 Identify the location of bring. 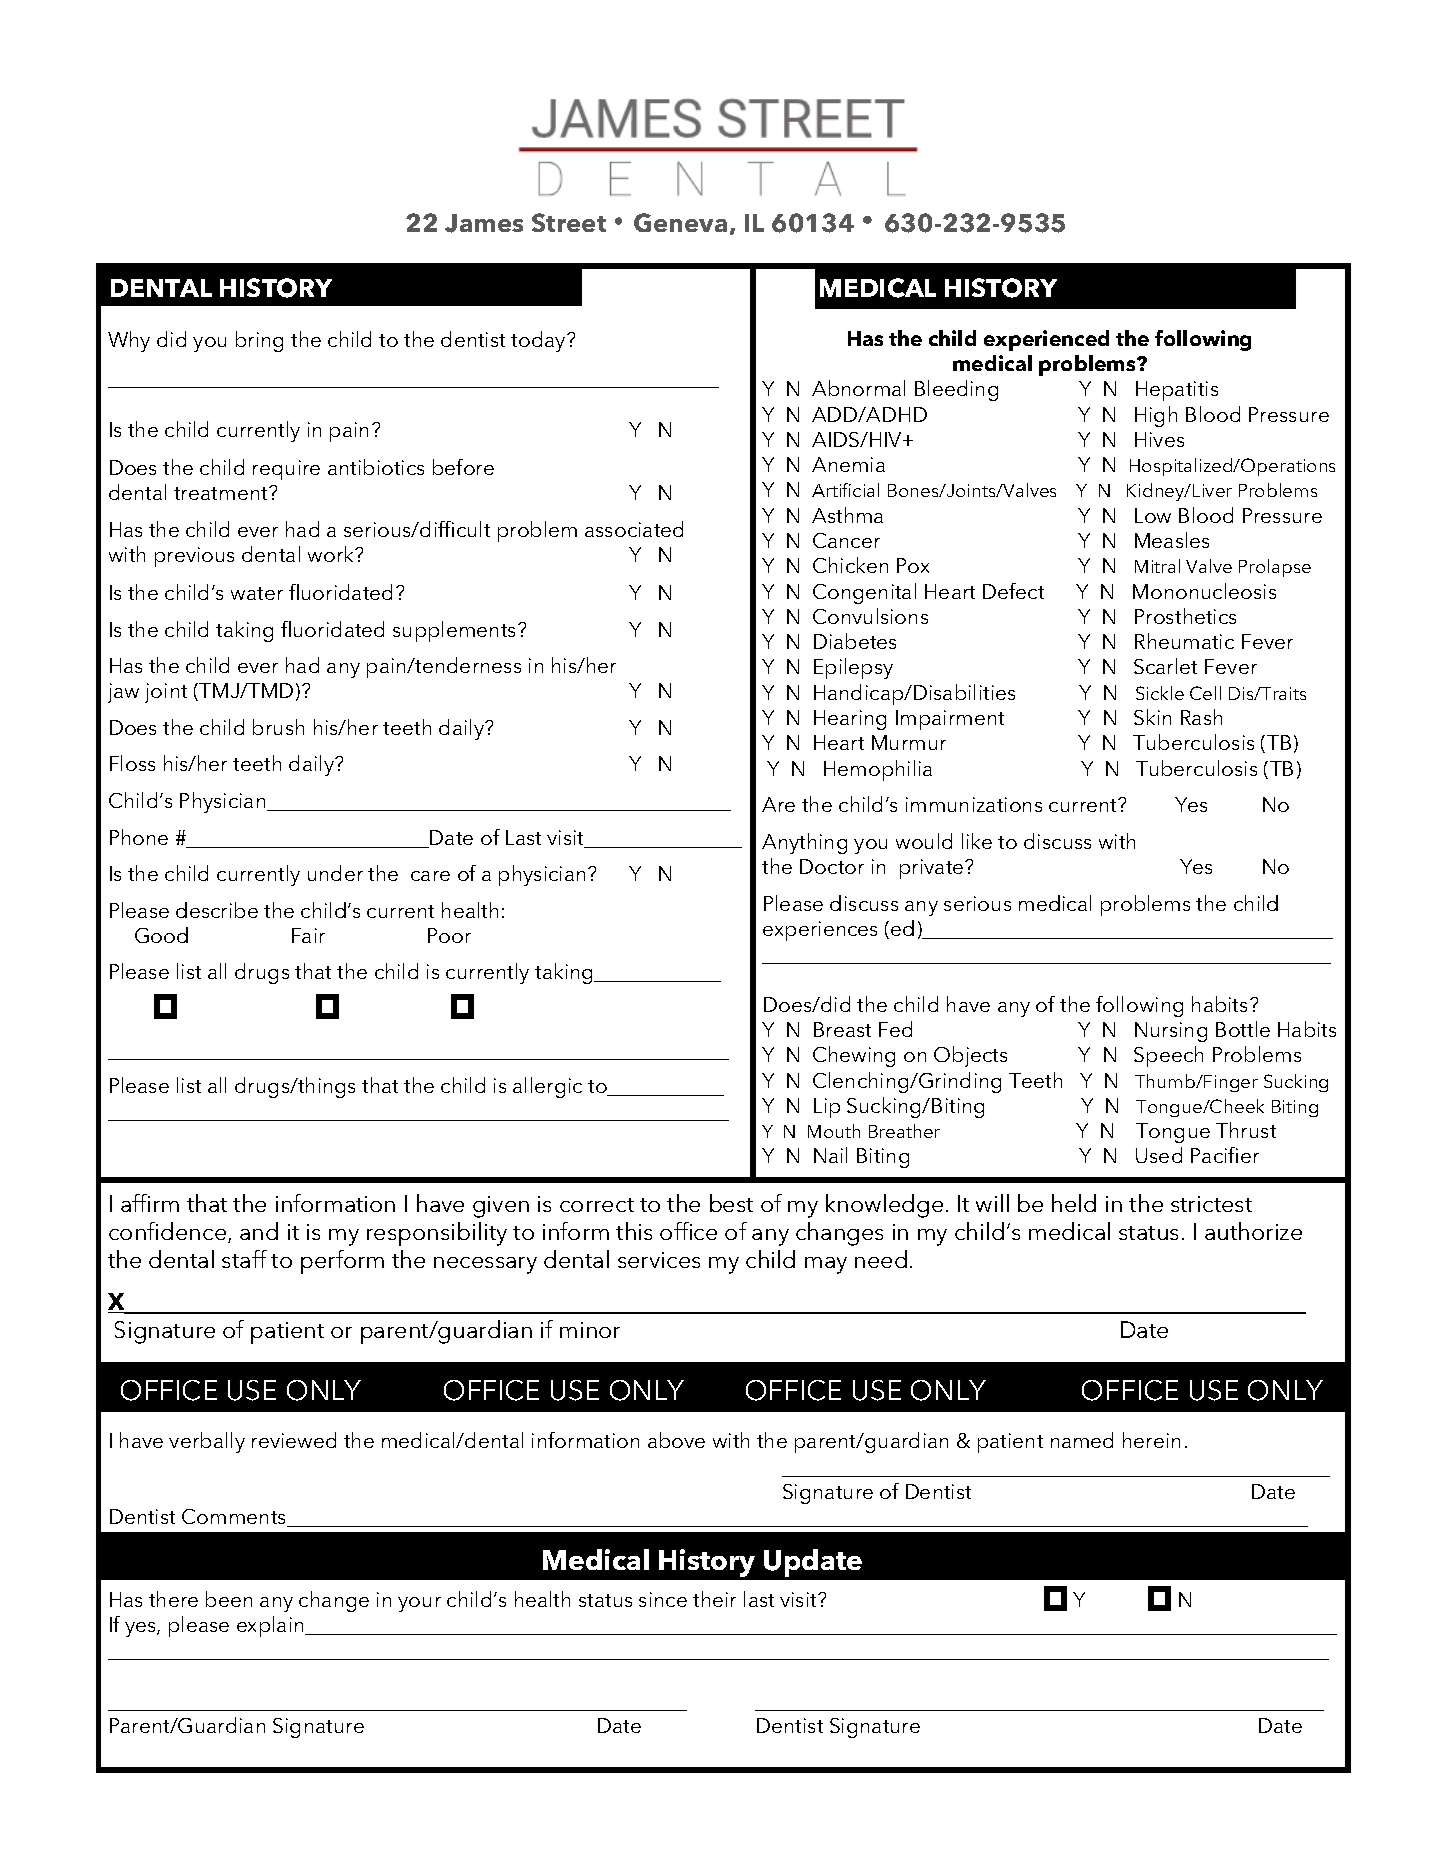
(259, 341).
